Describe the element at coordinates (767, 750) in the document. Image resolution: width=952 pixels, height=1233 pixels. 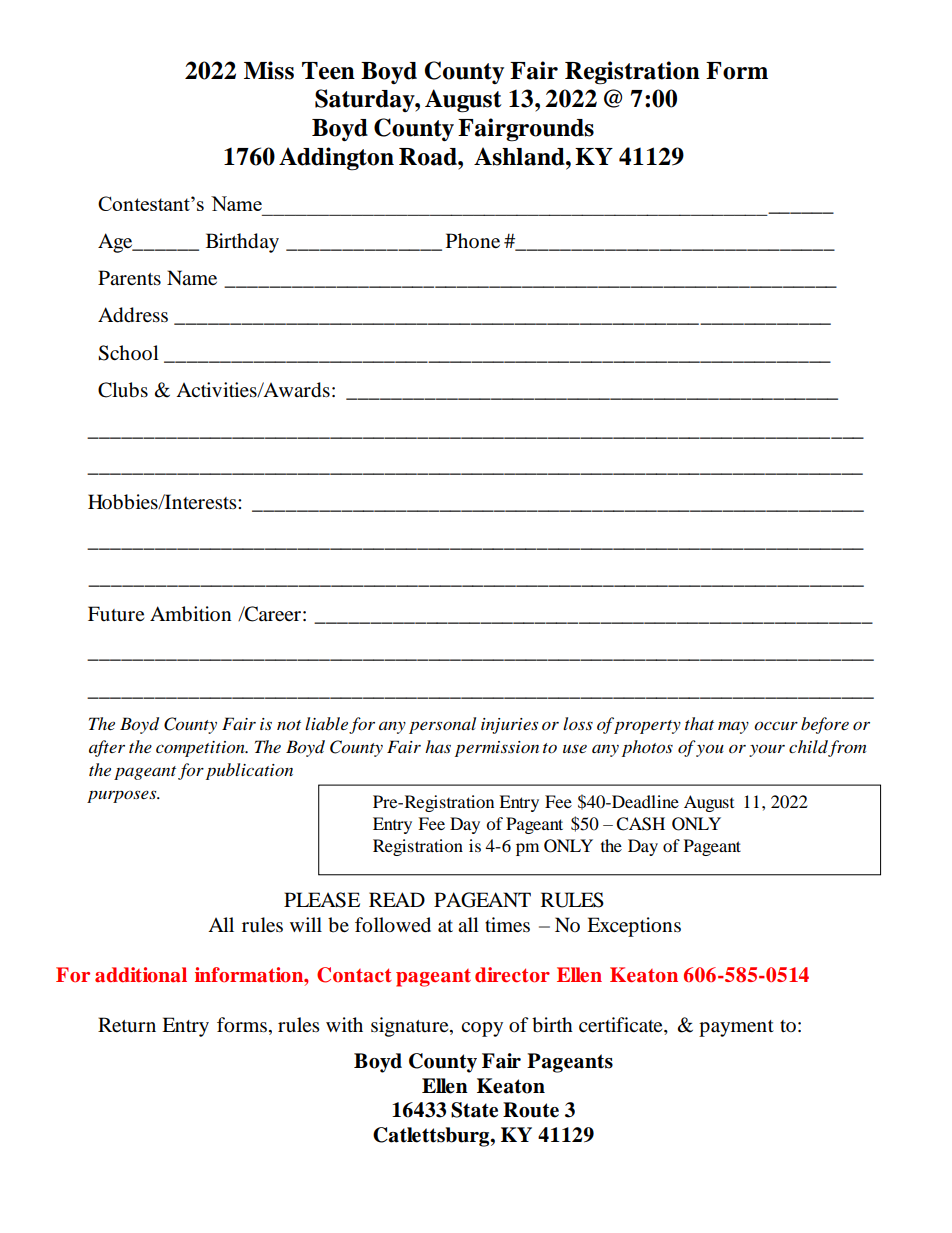
I see `your` at that location.
